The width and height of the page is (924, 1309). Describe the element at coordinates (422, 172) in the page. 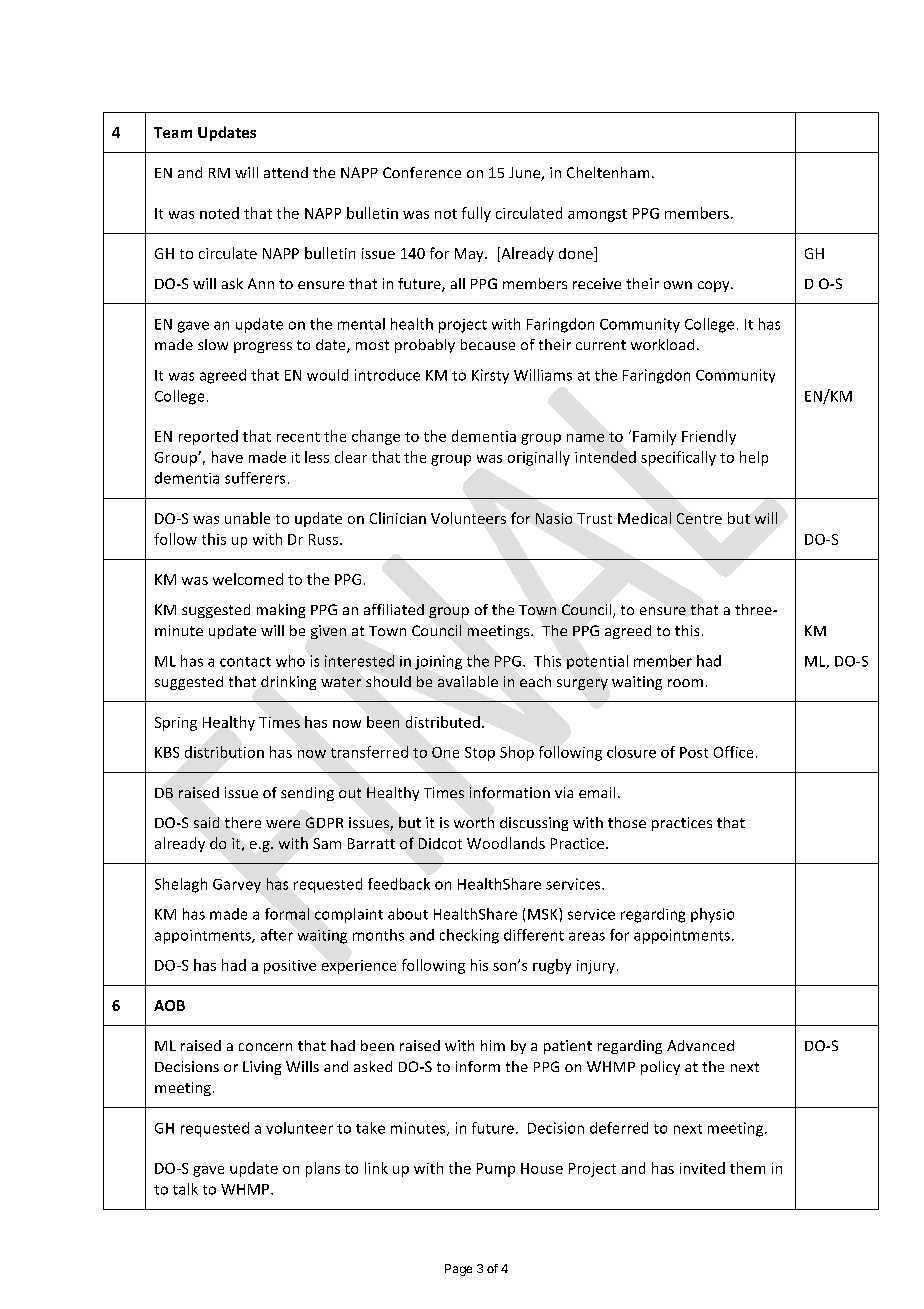

I see `Conference` at that location.
